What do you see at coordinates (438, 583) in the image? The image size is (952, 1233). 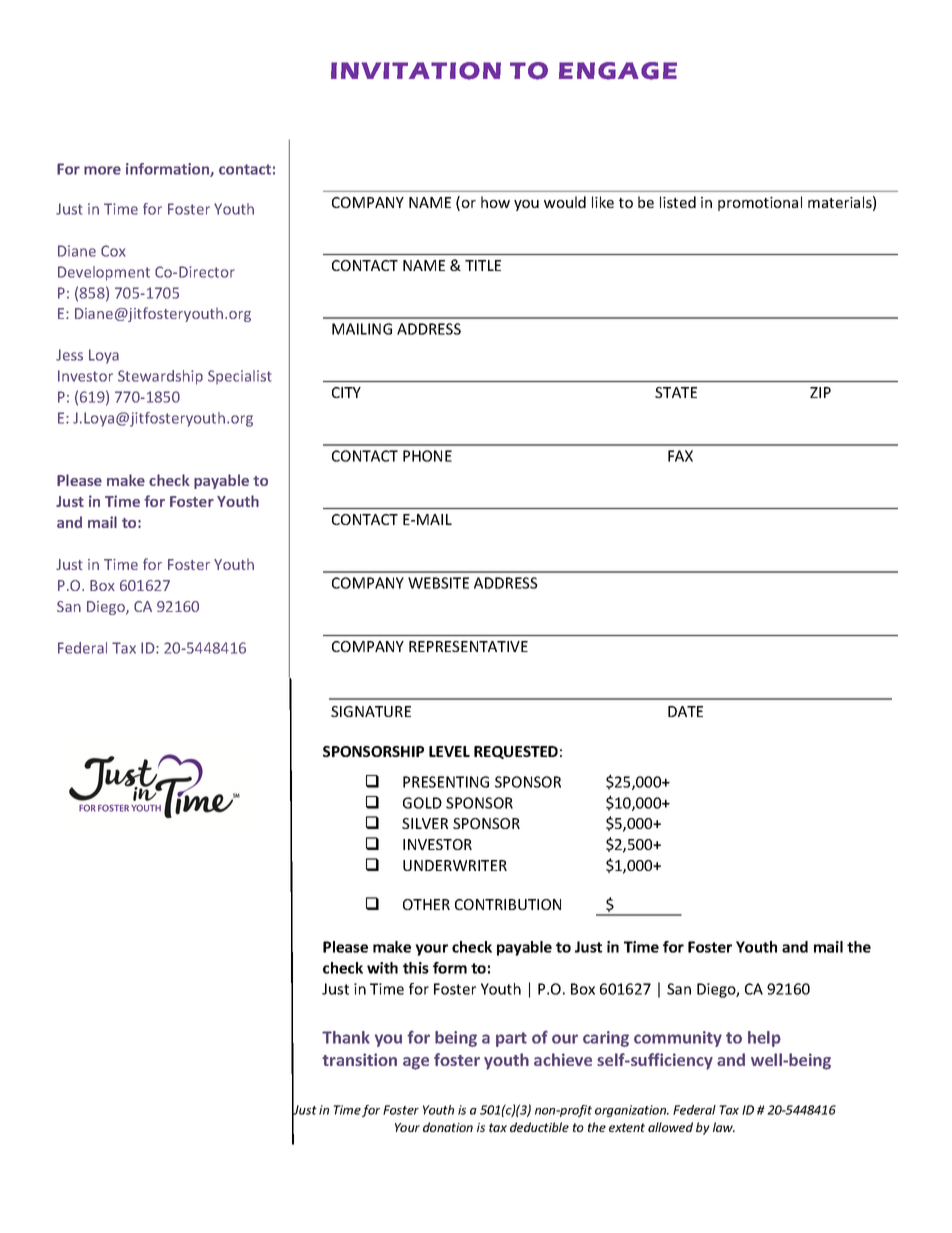 I see `WEBSITE` at bounding box center [438, 583].
